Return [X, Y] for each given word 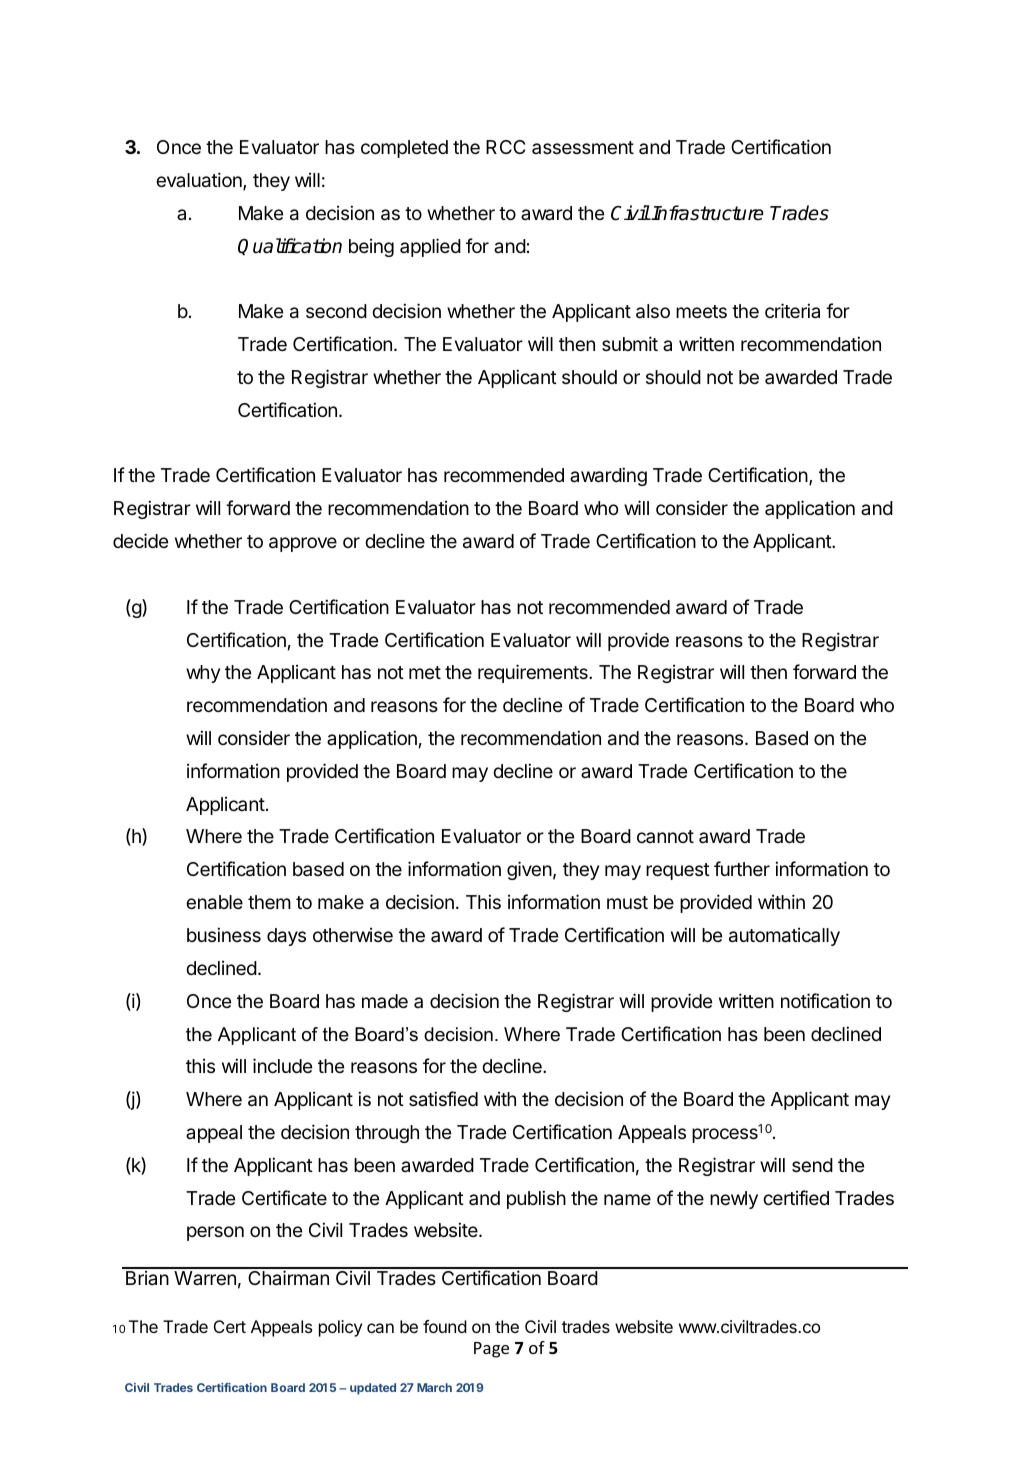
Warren [205, 1278]
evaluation [200, 181]
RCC [505, 147]
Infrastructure [707, 213]
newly [734, 1200]
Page [491, 1350]
